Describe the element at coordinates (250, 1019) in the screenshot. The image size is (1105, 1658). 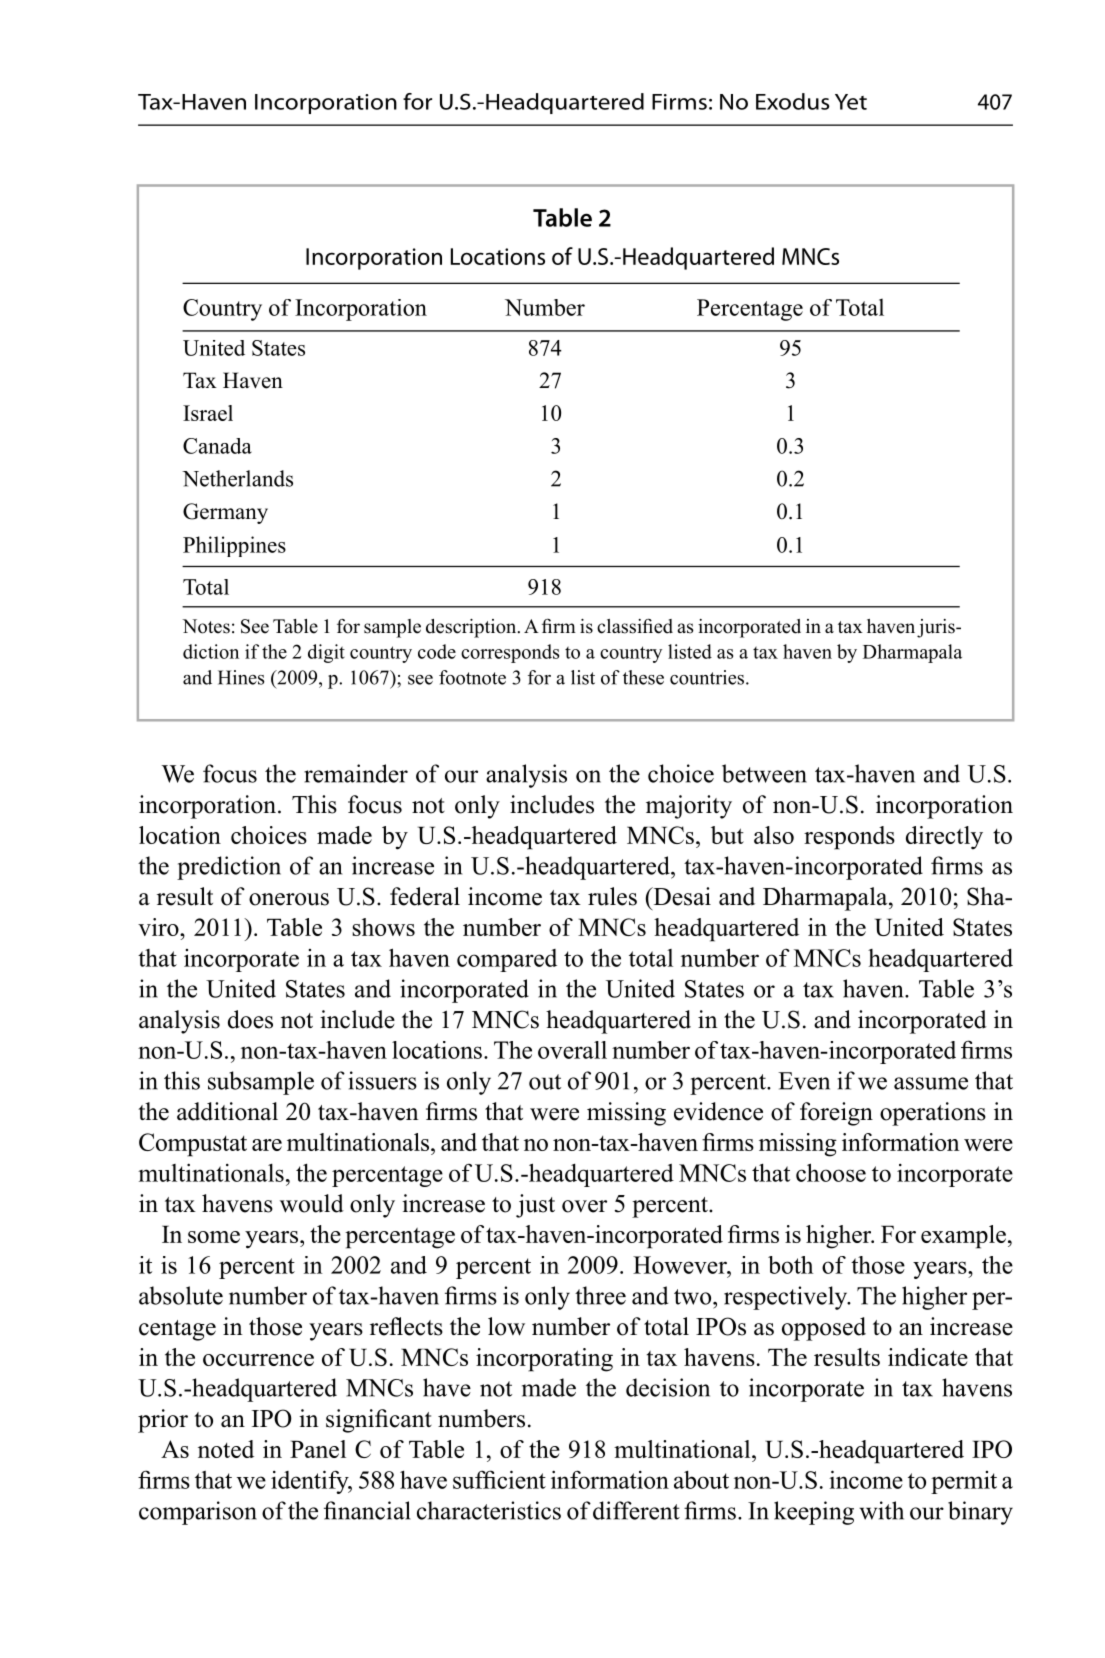
I see `does` at that location.
